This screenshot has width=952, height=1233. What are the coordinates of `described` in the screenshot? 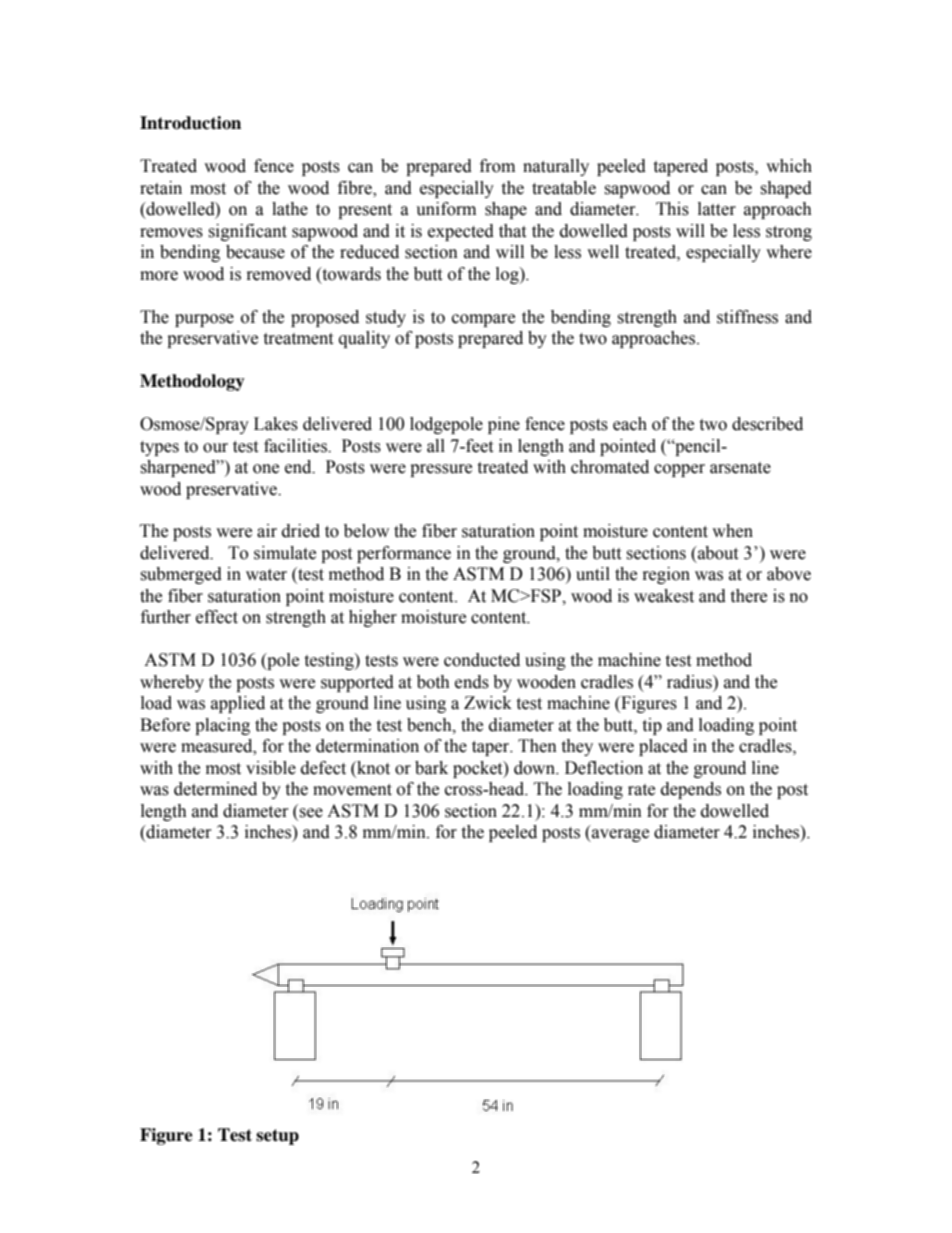 It's located at (767, 424).
